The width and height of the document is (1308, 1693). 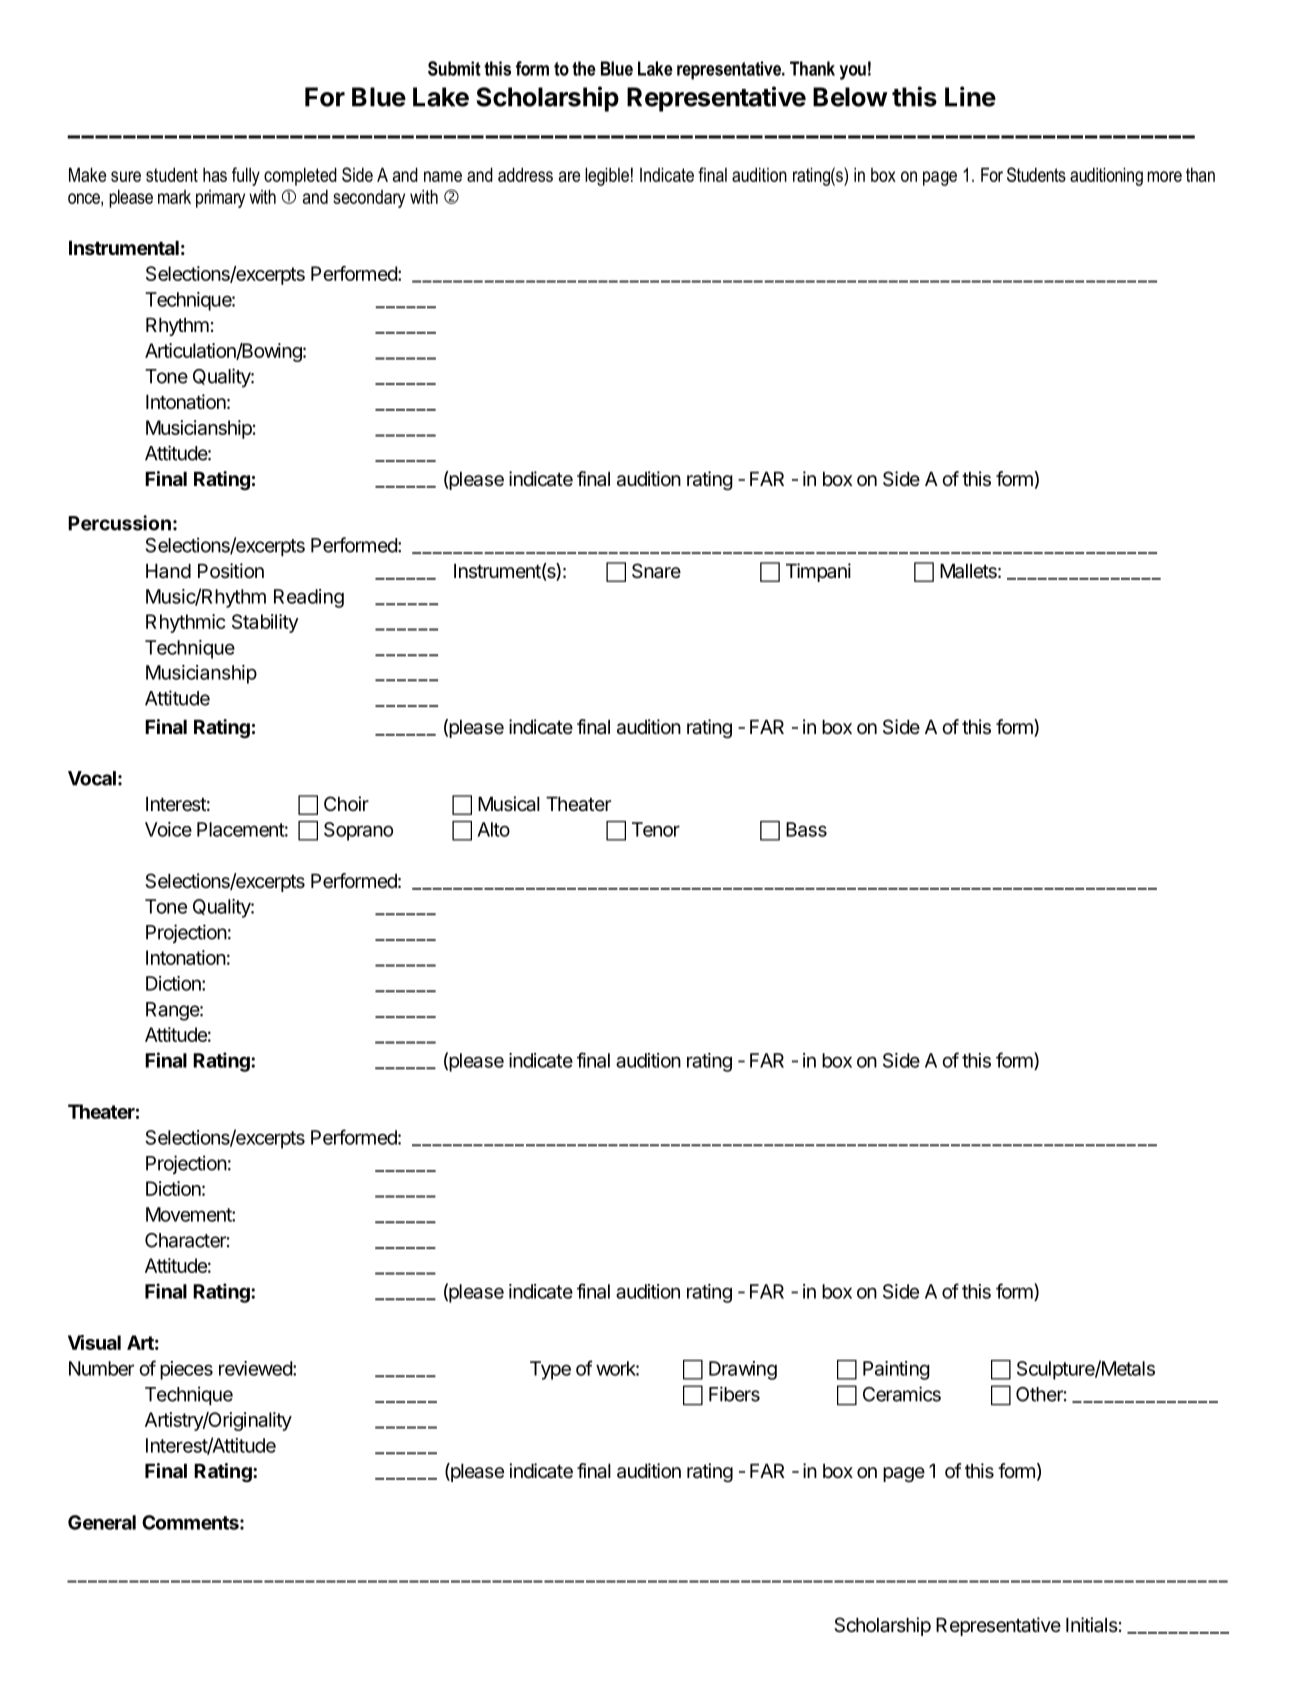 What do you see at coordinates (970, 96) in the document?
I see `Line` at bounding box center [970, 96].
